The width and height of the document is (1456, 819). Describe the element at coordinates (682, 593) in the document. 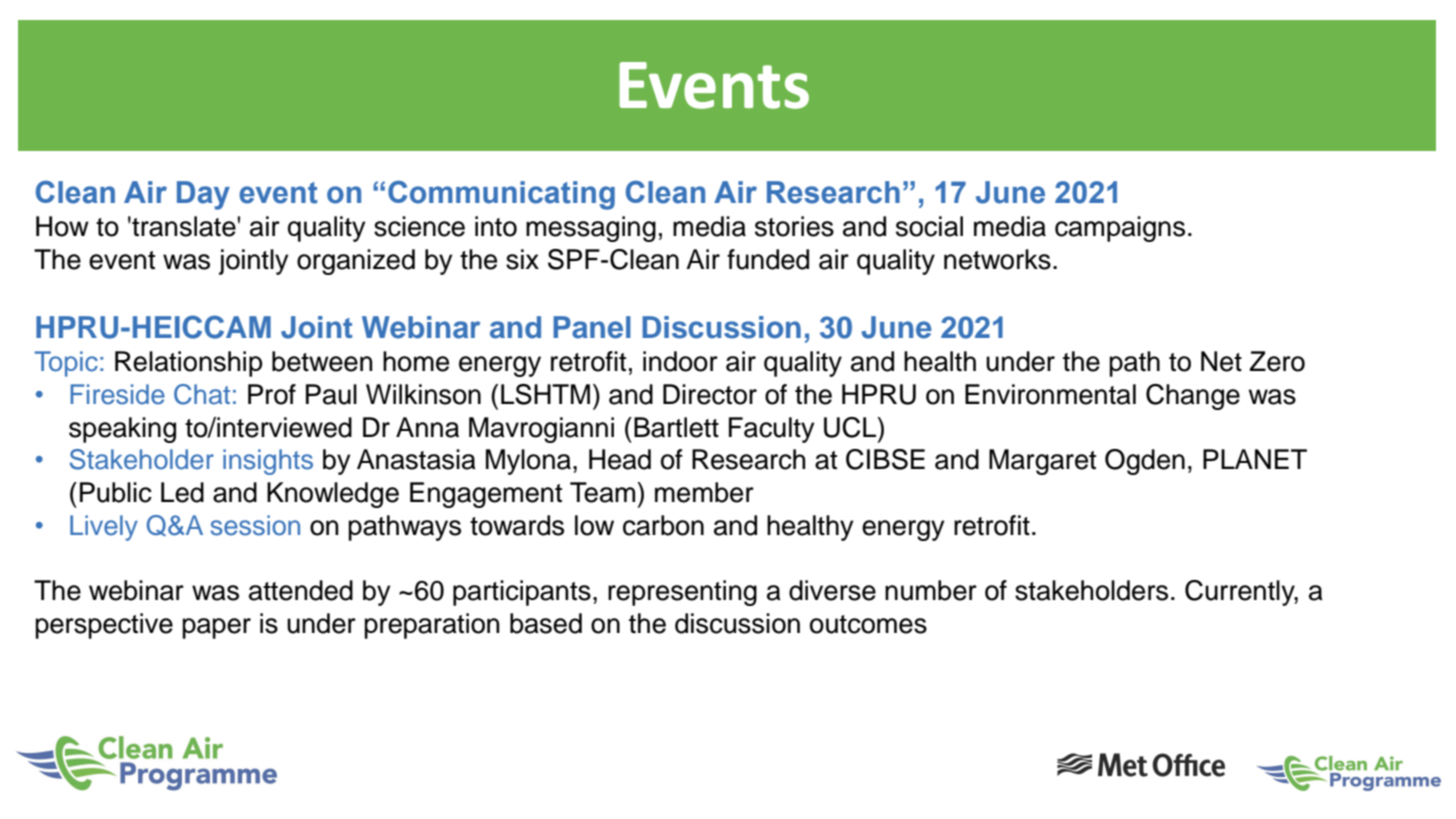

I see `representing` at that location.
